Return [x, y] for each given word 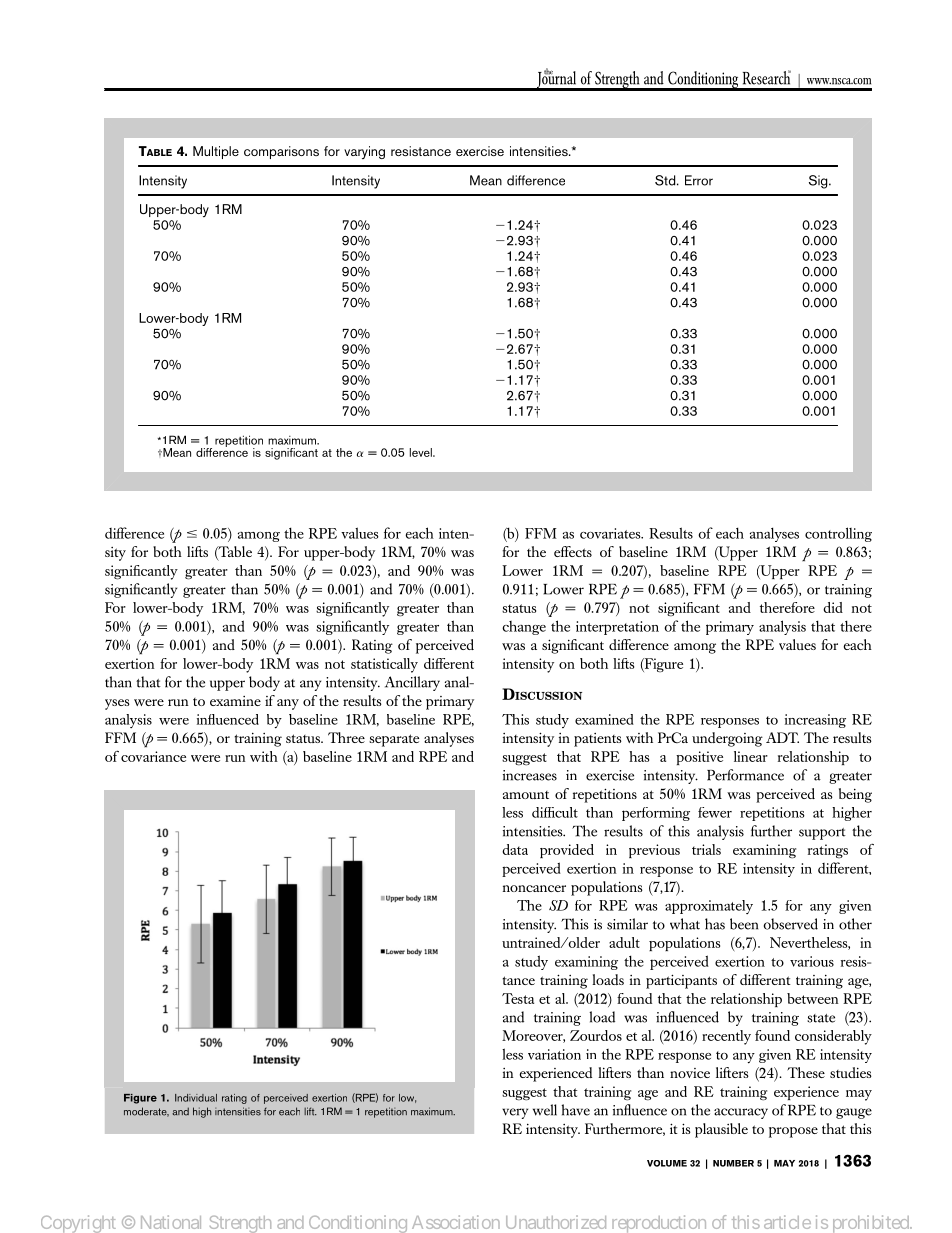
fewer [715, 812]
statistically [384, 665]
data [515, 849]
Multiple [216, 152]
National [171, 1222]
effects [573, 551]
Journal [556, 80]
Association [456, 1222]
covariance [153, 756]
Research [767, 77]
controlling [838, 534]
